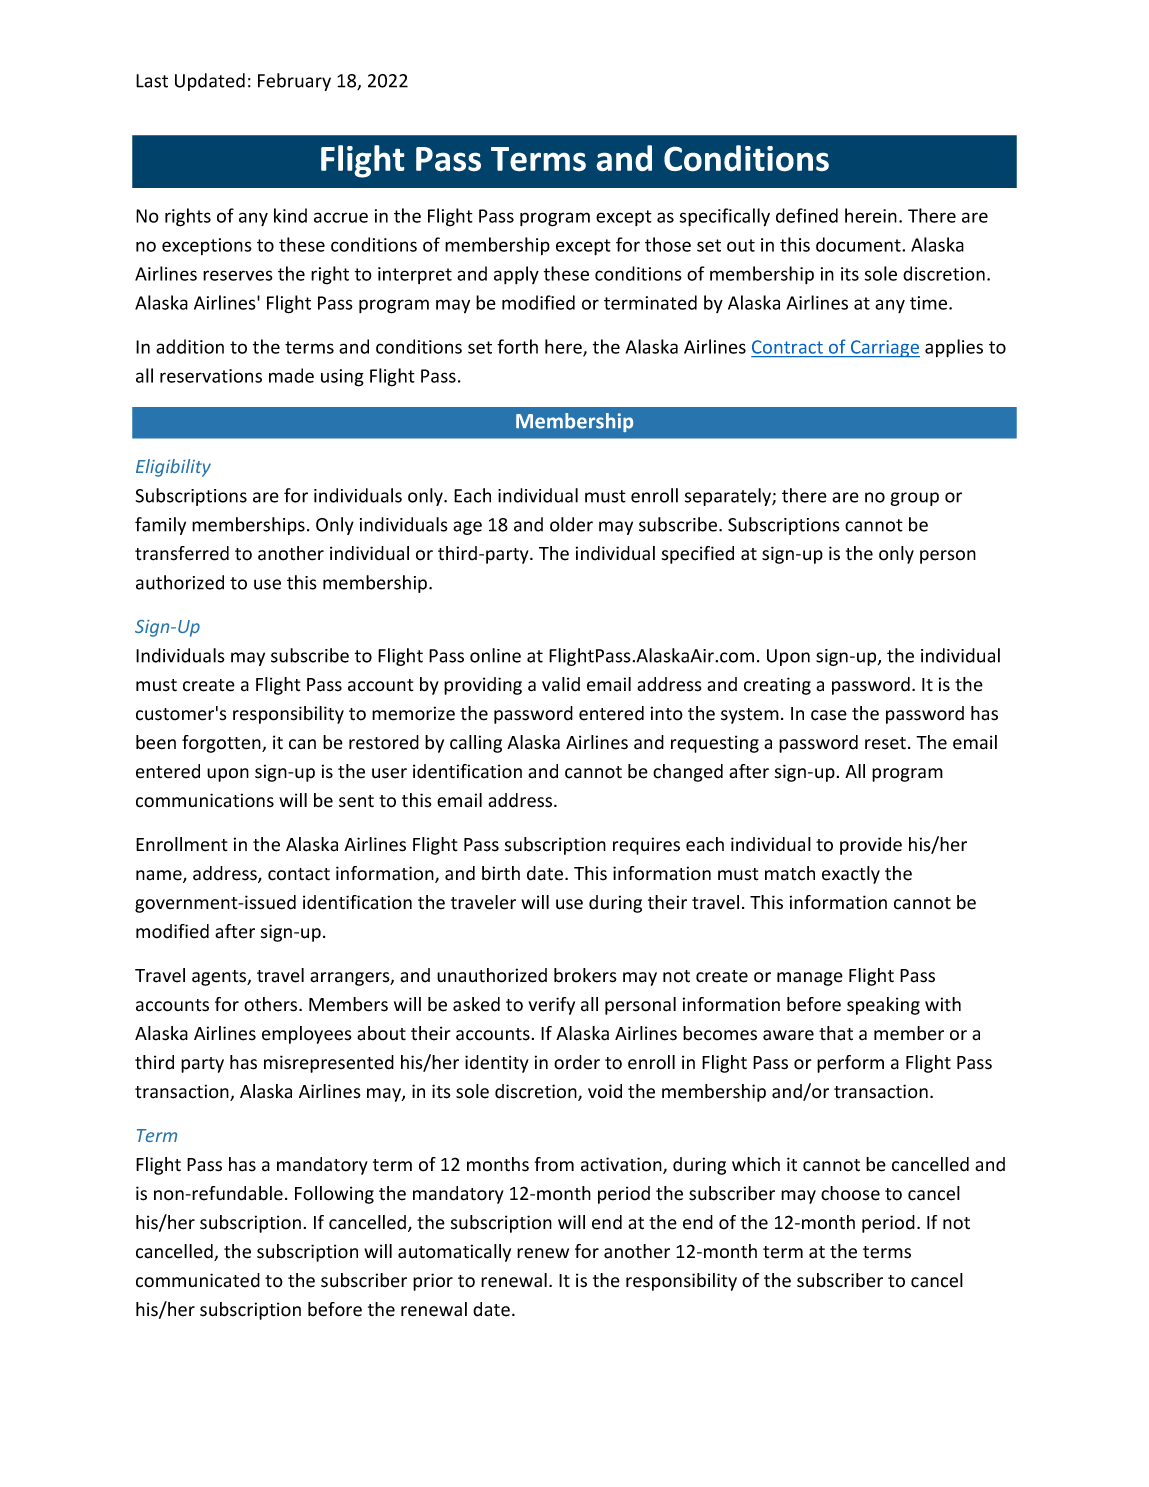 Image resolution: width=1149 pixels, height=1487 pixels. What do you see at coordinates (829, 715) in the page?
I see `case` at bounding box center [829, 715].
